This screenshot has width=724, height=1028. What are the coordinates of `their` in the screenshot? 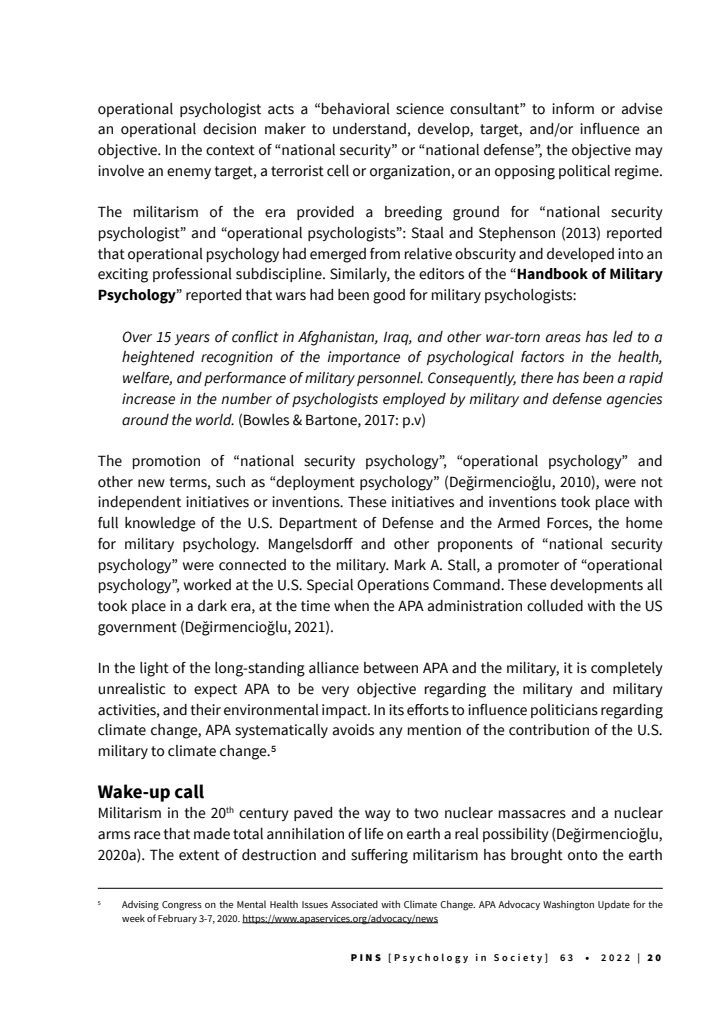 It's located at (206, 710).
